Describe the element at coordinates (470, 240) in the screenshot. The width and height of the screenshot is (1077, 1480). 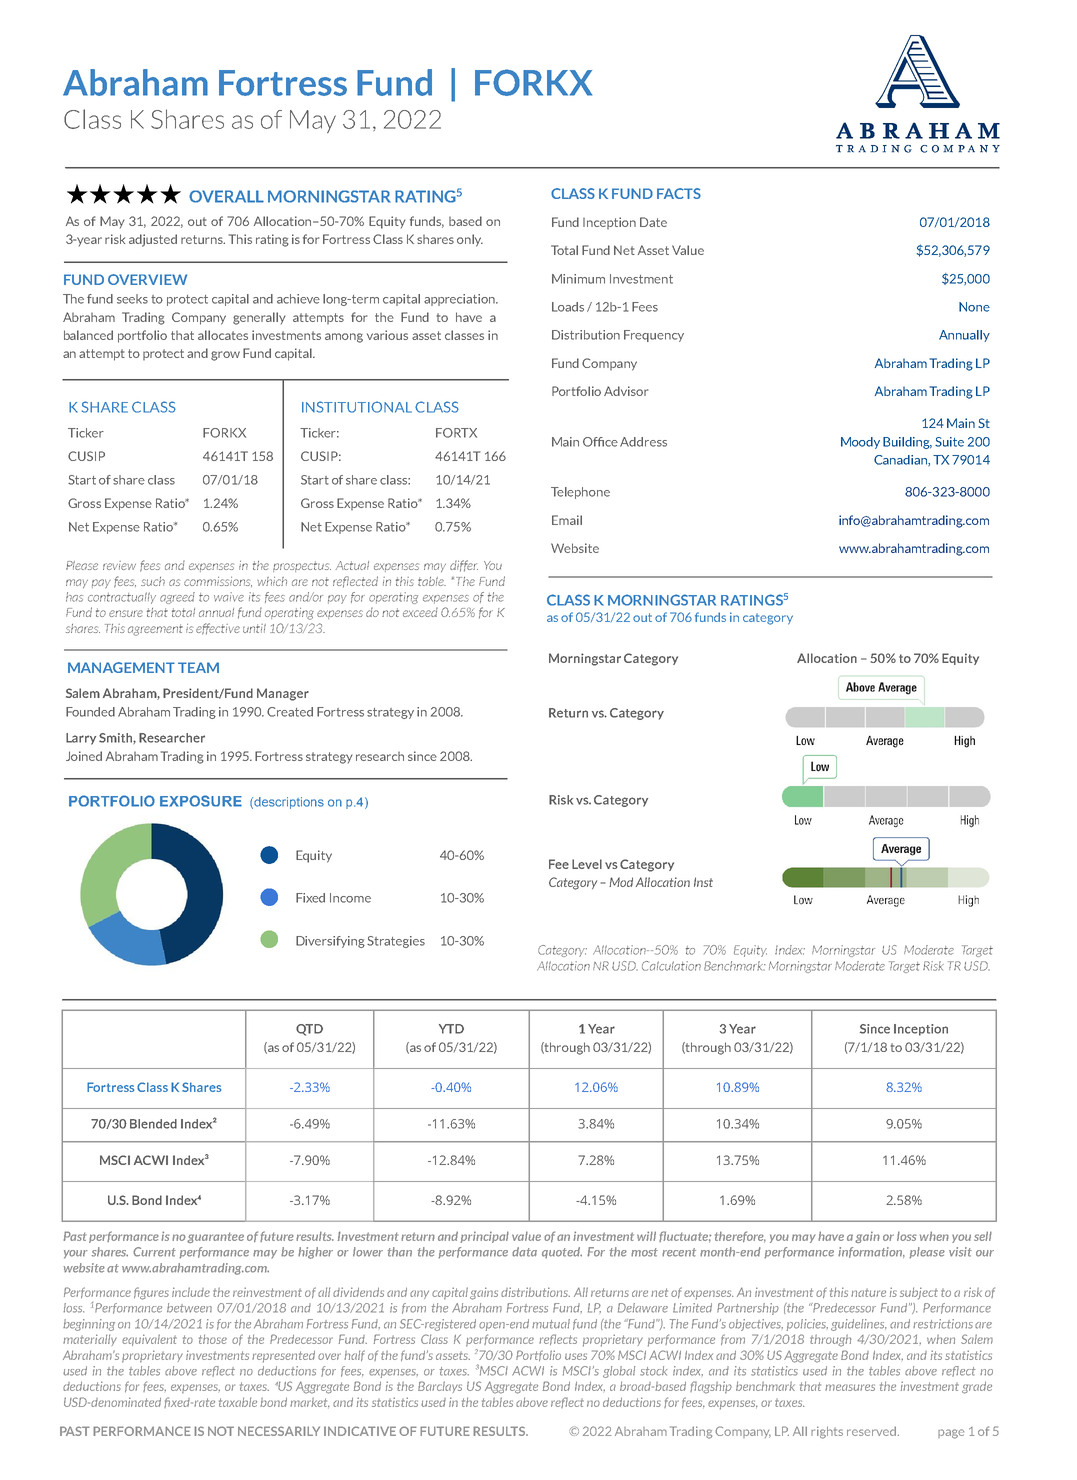
I see `only` at that location.
